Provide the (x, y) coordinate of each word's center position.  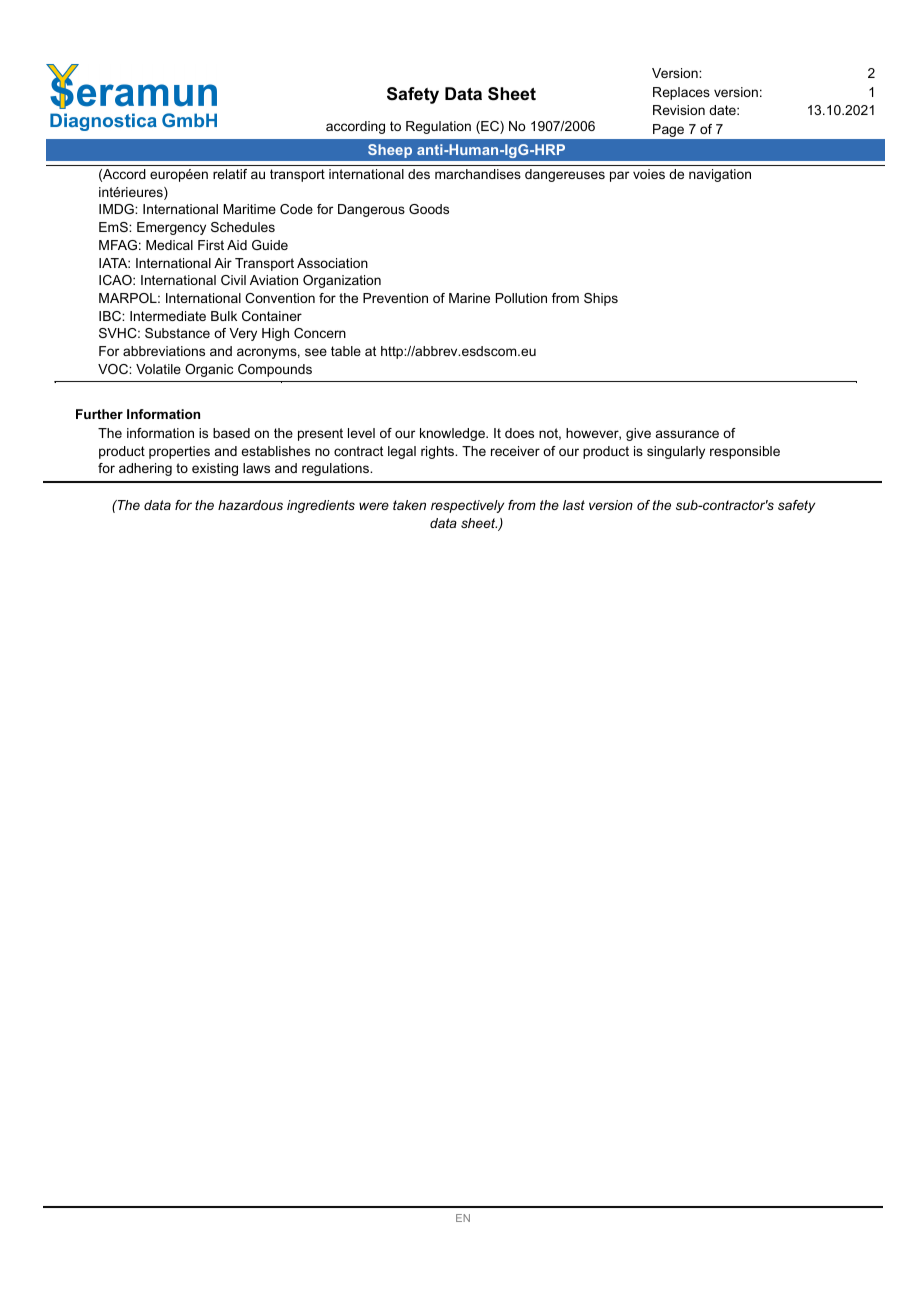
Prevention (395, 298)
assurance (687, 434)
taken (409, 505)
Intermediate (168, 316)
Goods (429, 209)
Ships (601, 299)
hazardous (250, 505)
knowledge (453, 434)
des (419, 174)
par (619, 176)
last (574, 505)
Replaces (681, 93)
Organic (209, 370)
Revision (679, 110)
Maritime (249, 209)
